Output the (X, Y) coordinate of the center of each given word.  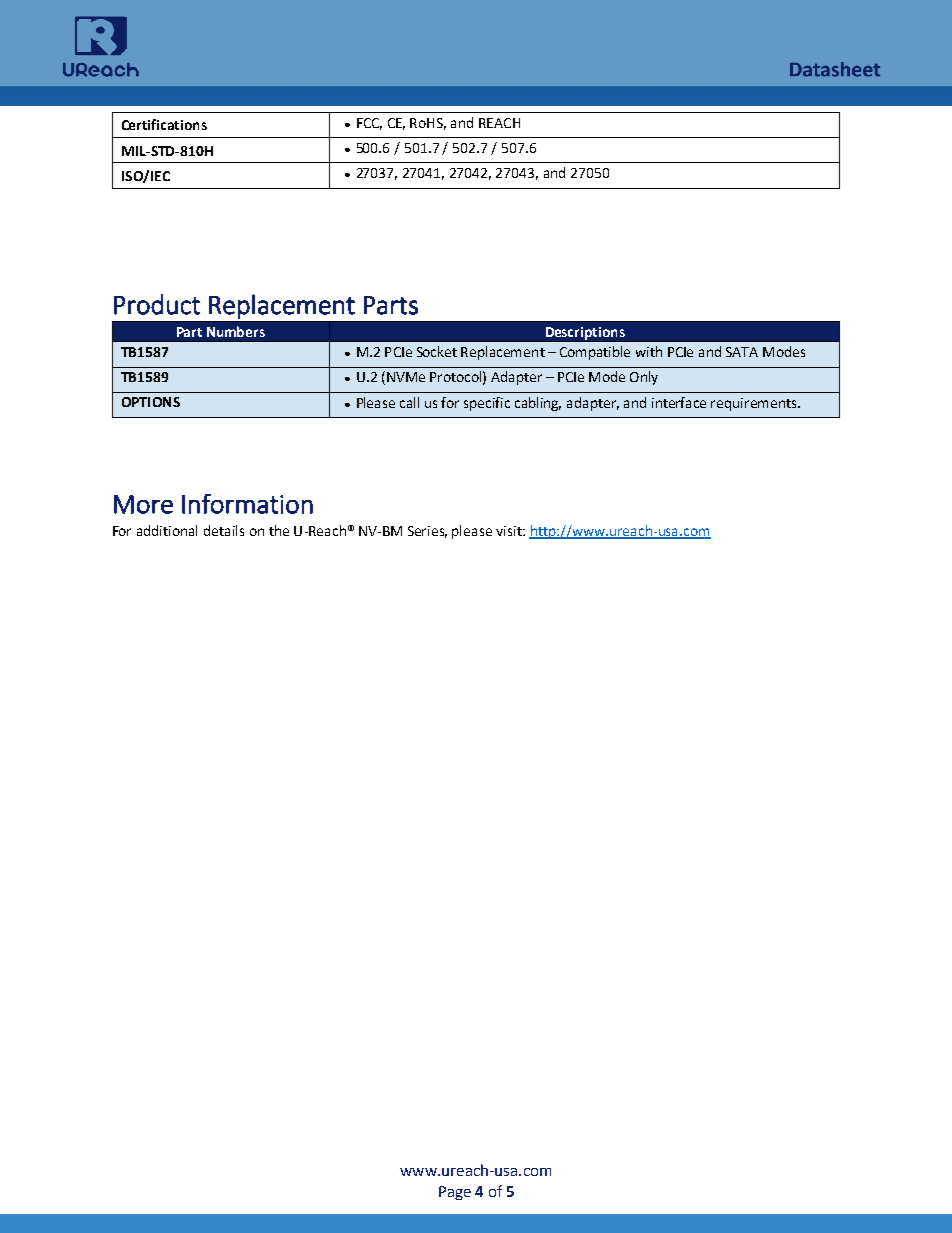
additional (167, 530)
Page (455, 1193)
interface (679, 402)
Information (247, 504)
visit (510, 531)
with (649, 351)
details (224, 530)
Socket (437, 351)
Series (427, 532)
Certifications (164, 124)
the (279, 530)
